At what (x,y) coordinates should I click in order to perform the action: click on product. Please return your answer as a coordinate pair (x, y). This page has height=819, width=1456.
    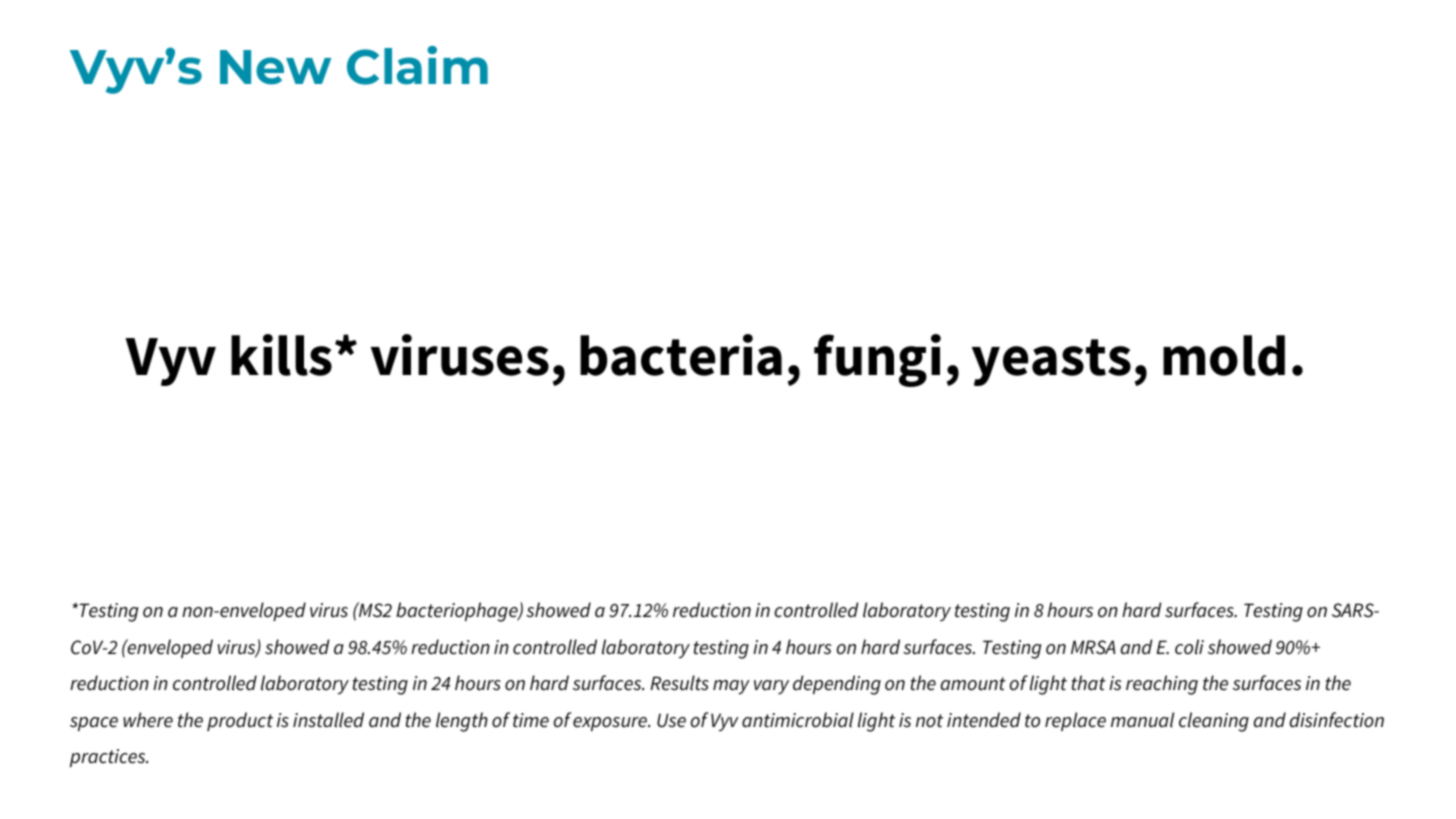
    Looking at the image, I should click on (240, 721).
